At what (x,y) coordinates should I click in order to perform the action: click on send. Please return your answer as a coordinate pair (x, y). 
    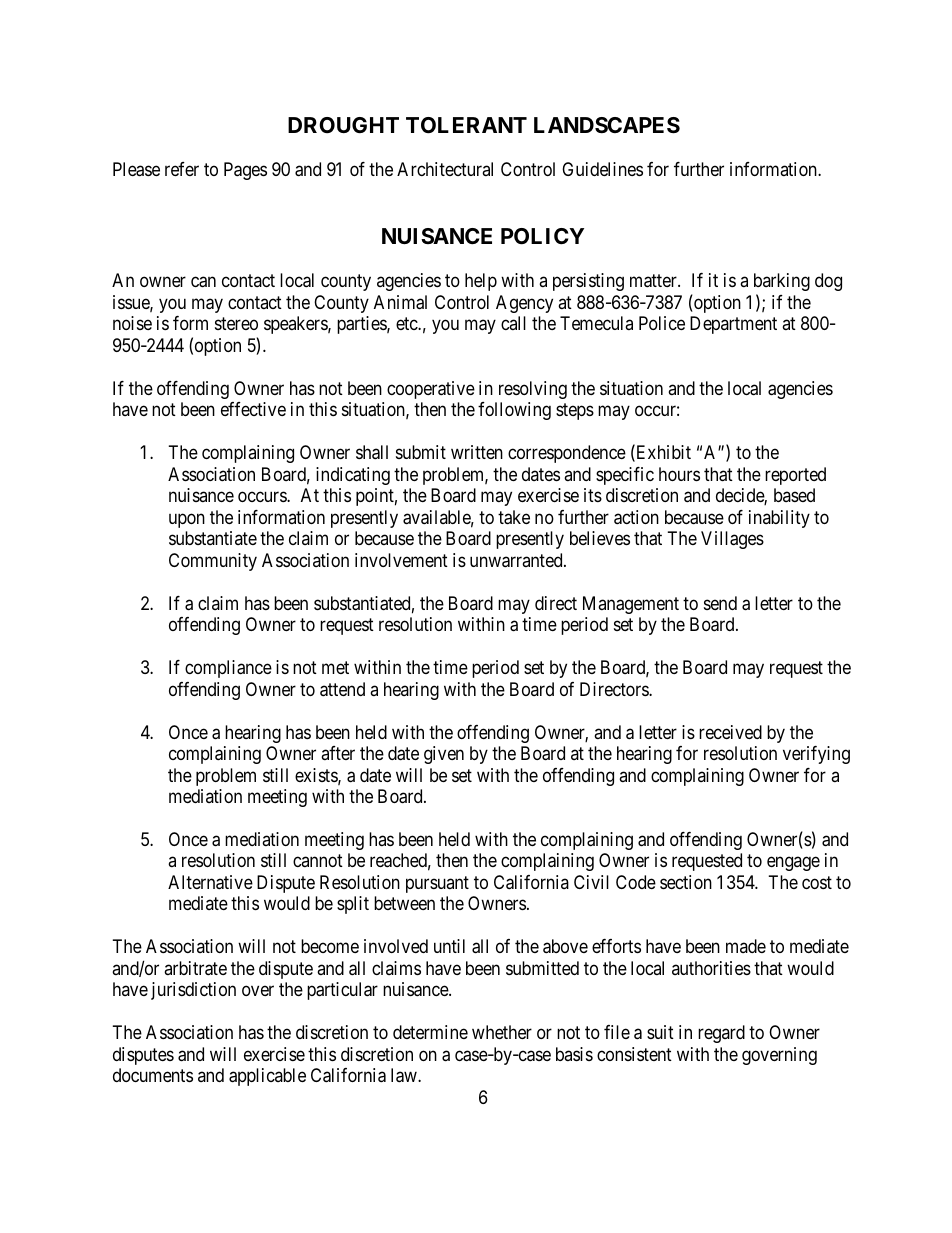
    Looking at the image, I should click on (720, 603).
